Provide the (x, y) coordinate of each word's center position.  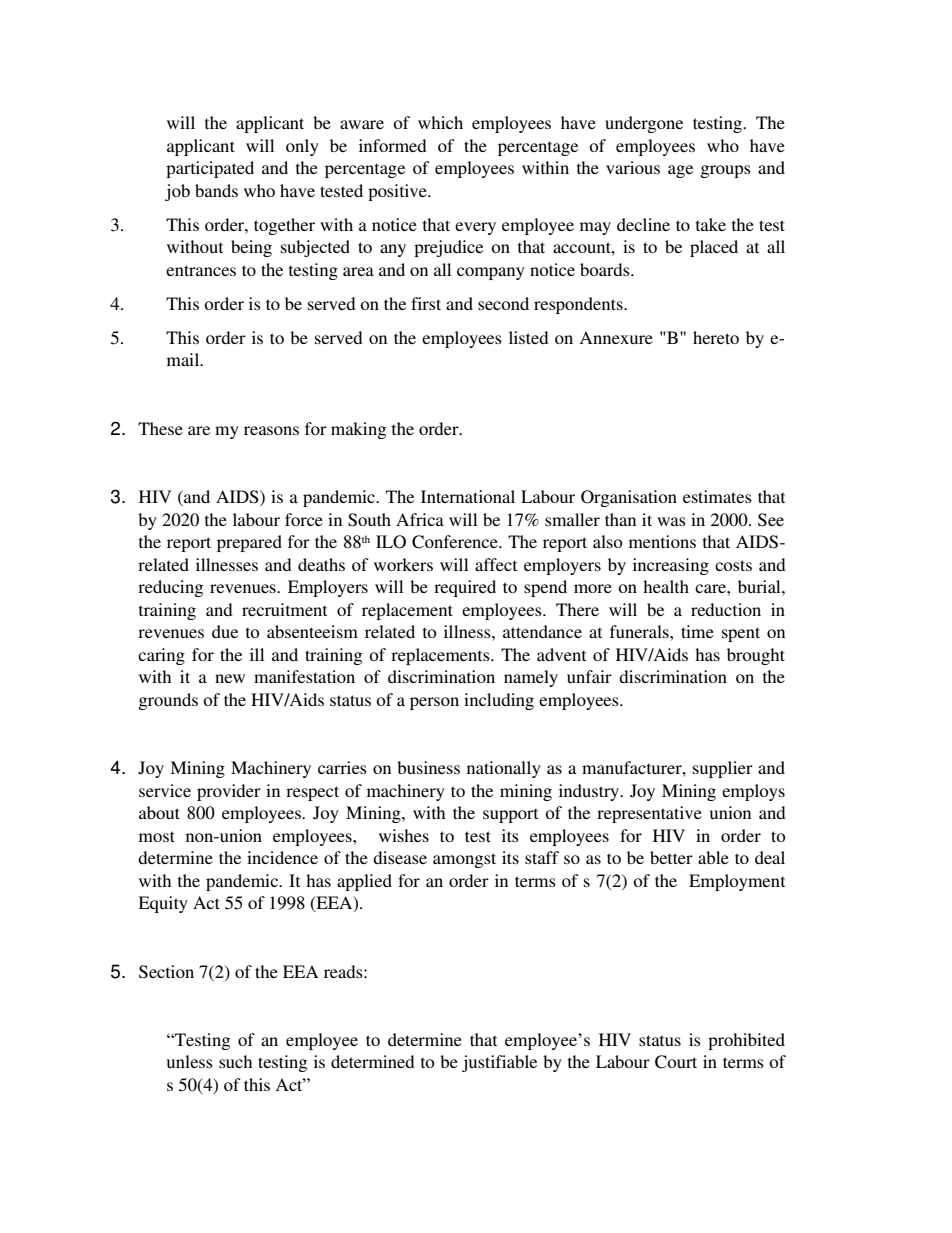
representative (649, 814)
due (225, 631)
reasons (271, 430)
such (235, 1061)
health (666, 586)
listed (529, 337)
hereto (716, 337)
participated (210, 169)
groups (726, 171)
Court (676, 1062)
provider (229, 792)
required (465, 588)
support (510, 815)
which (440, 122)
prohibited (746, 1041)
